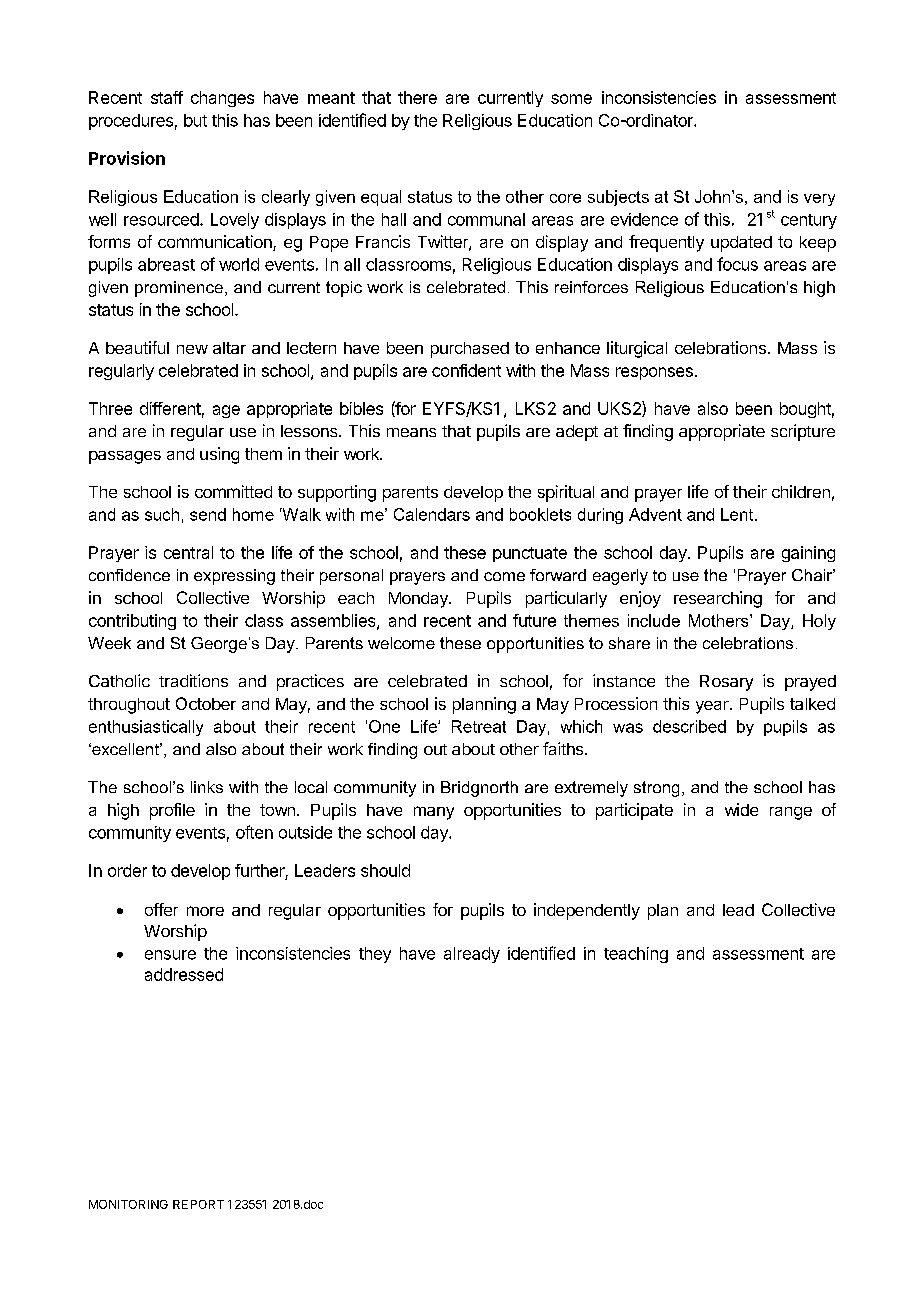 This screenshot has width=924, height=1308. Describe the element at coordinates (375, 955) in the screenshot. I see `they` at that location.
